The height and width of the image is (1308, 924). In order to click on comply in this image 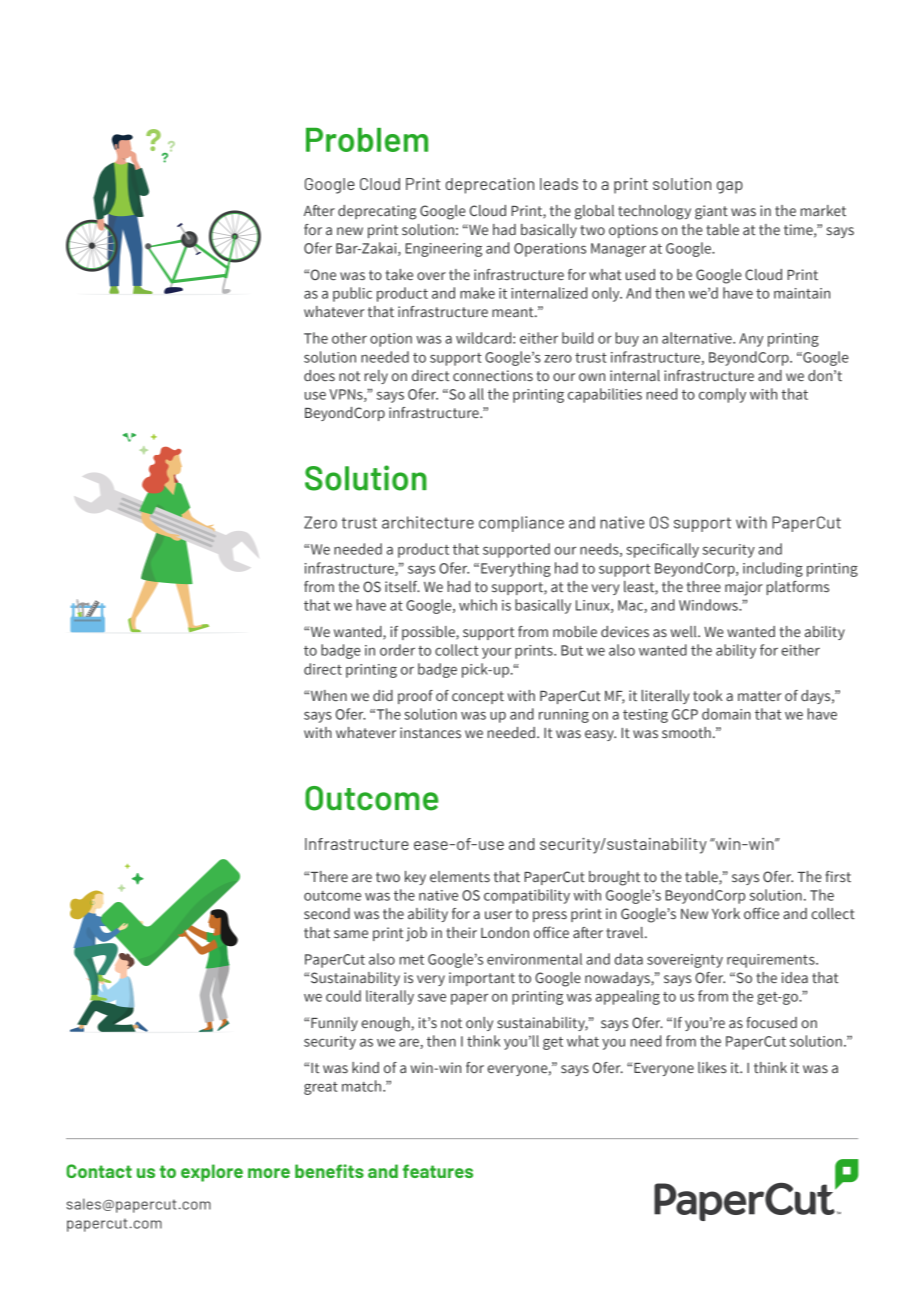, I will do `click(722, 395)`.
